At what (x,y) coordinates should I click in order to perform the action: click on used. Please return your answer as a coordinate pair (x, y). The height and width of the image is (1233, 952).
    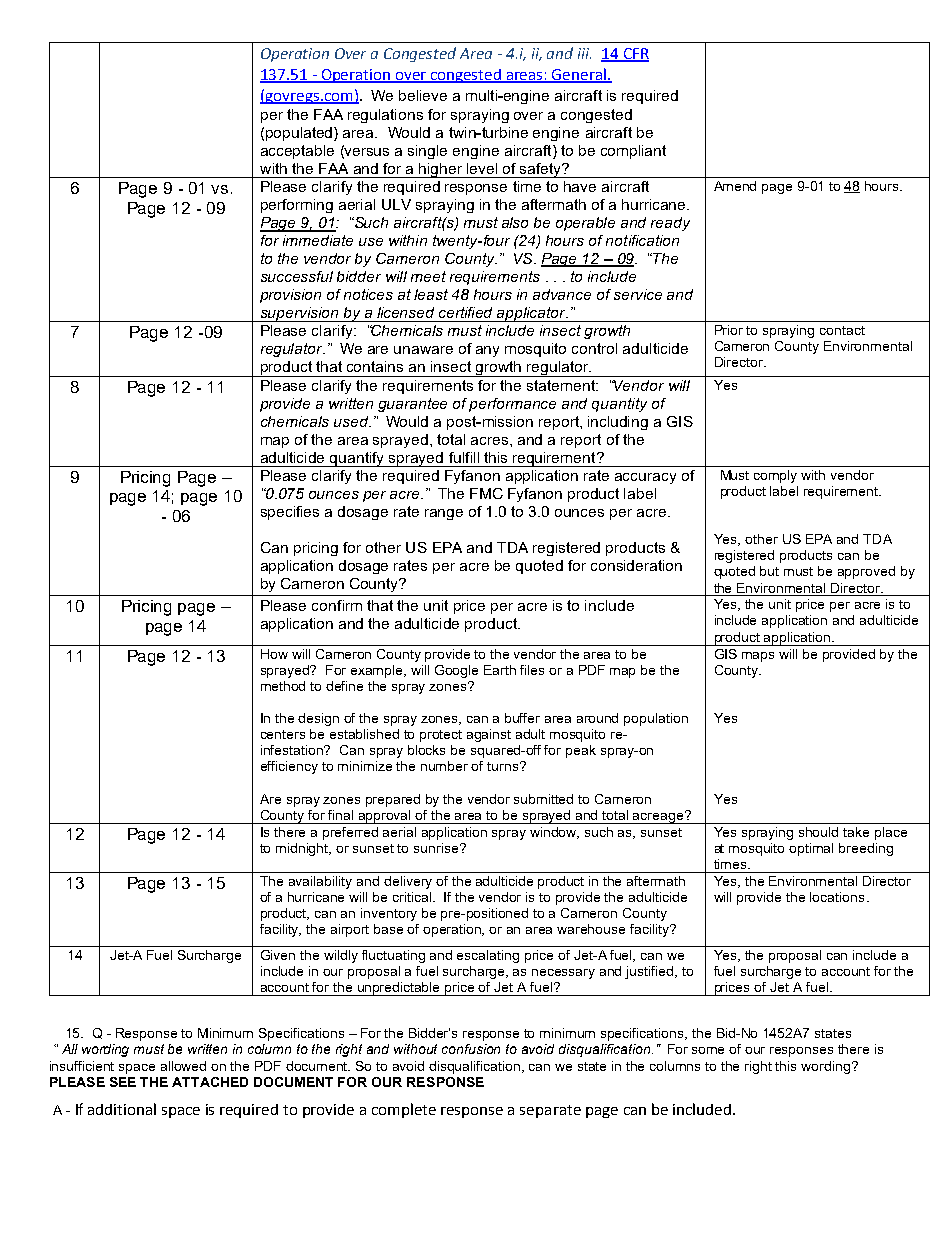
    Looking at the image, I should click on (352, 421).
